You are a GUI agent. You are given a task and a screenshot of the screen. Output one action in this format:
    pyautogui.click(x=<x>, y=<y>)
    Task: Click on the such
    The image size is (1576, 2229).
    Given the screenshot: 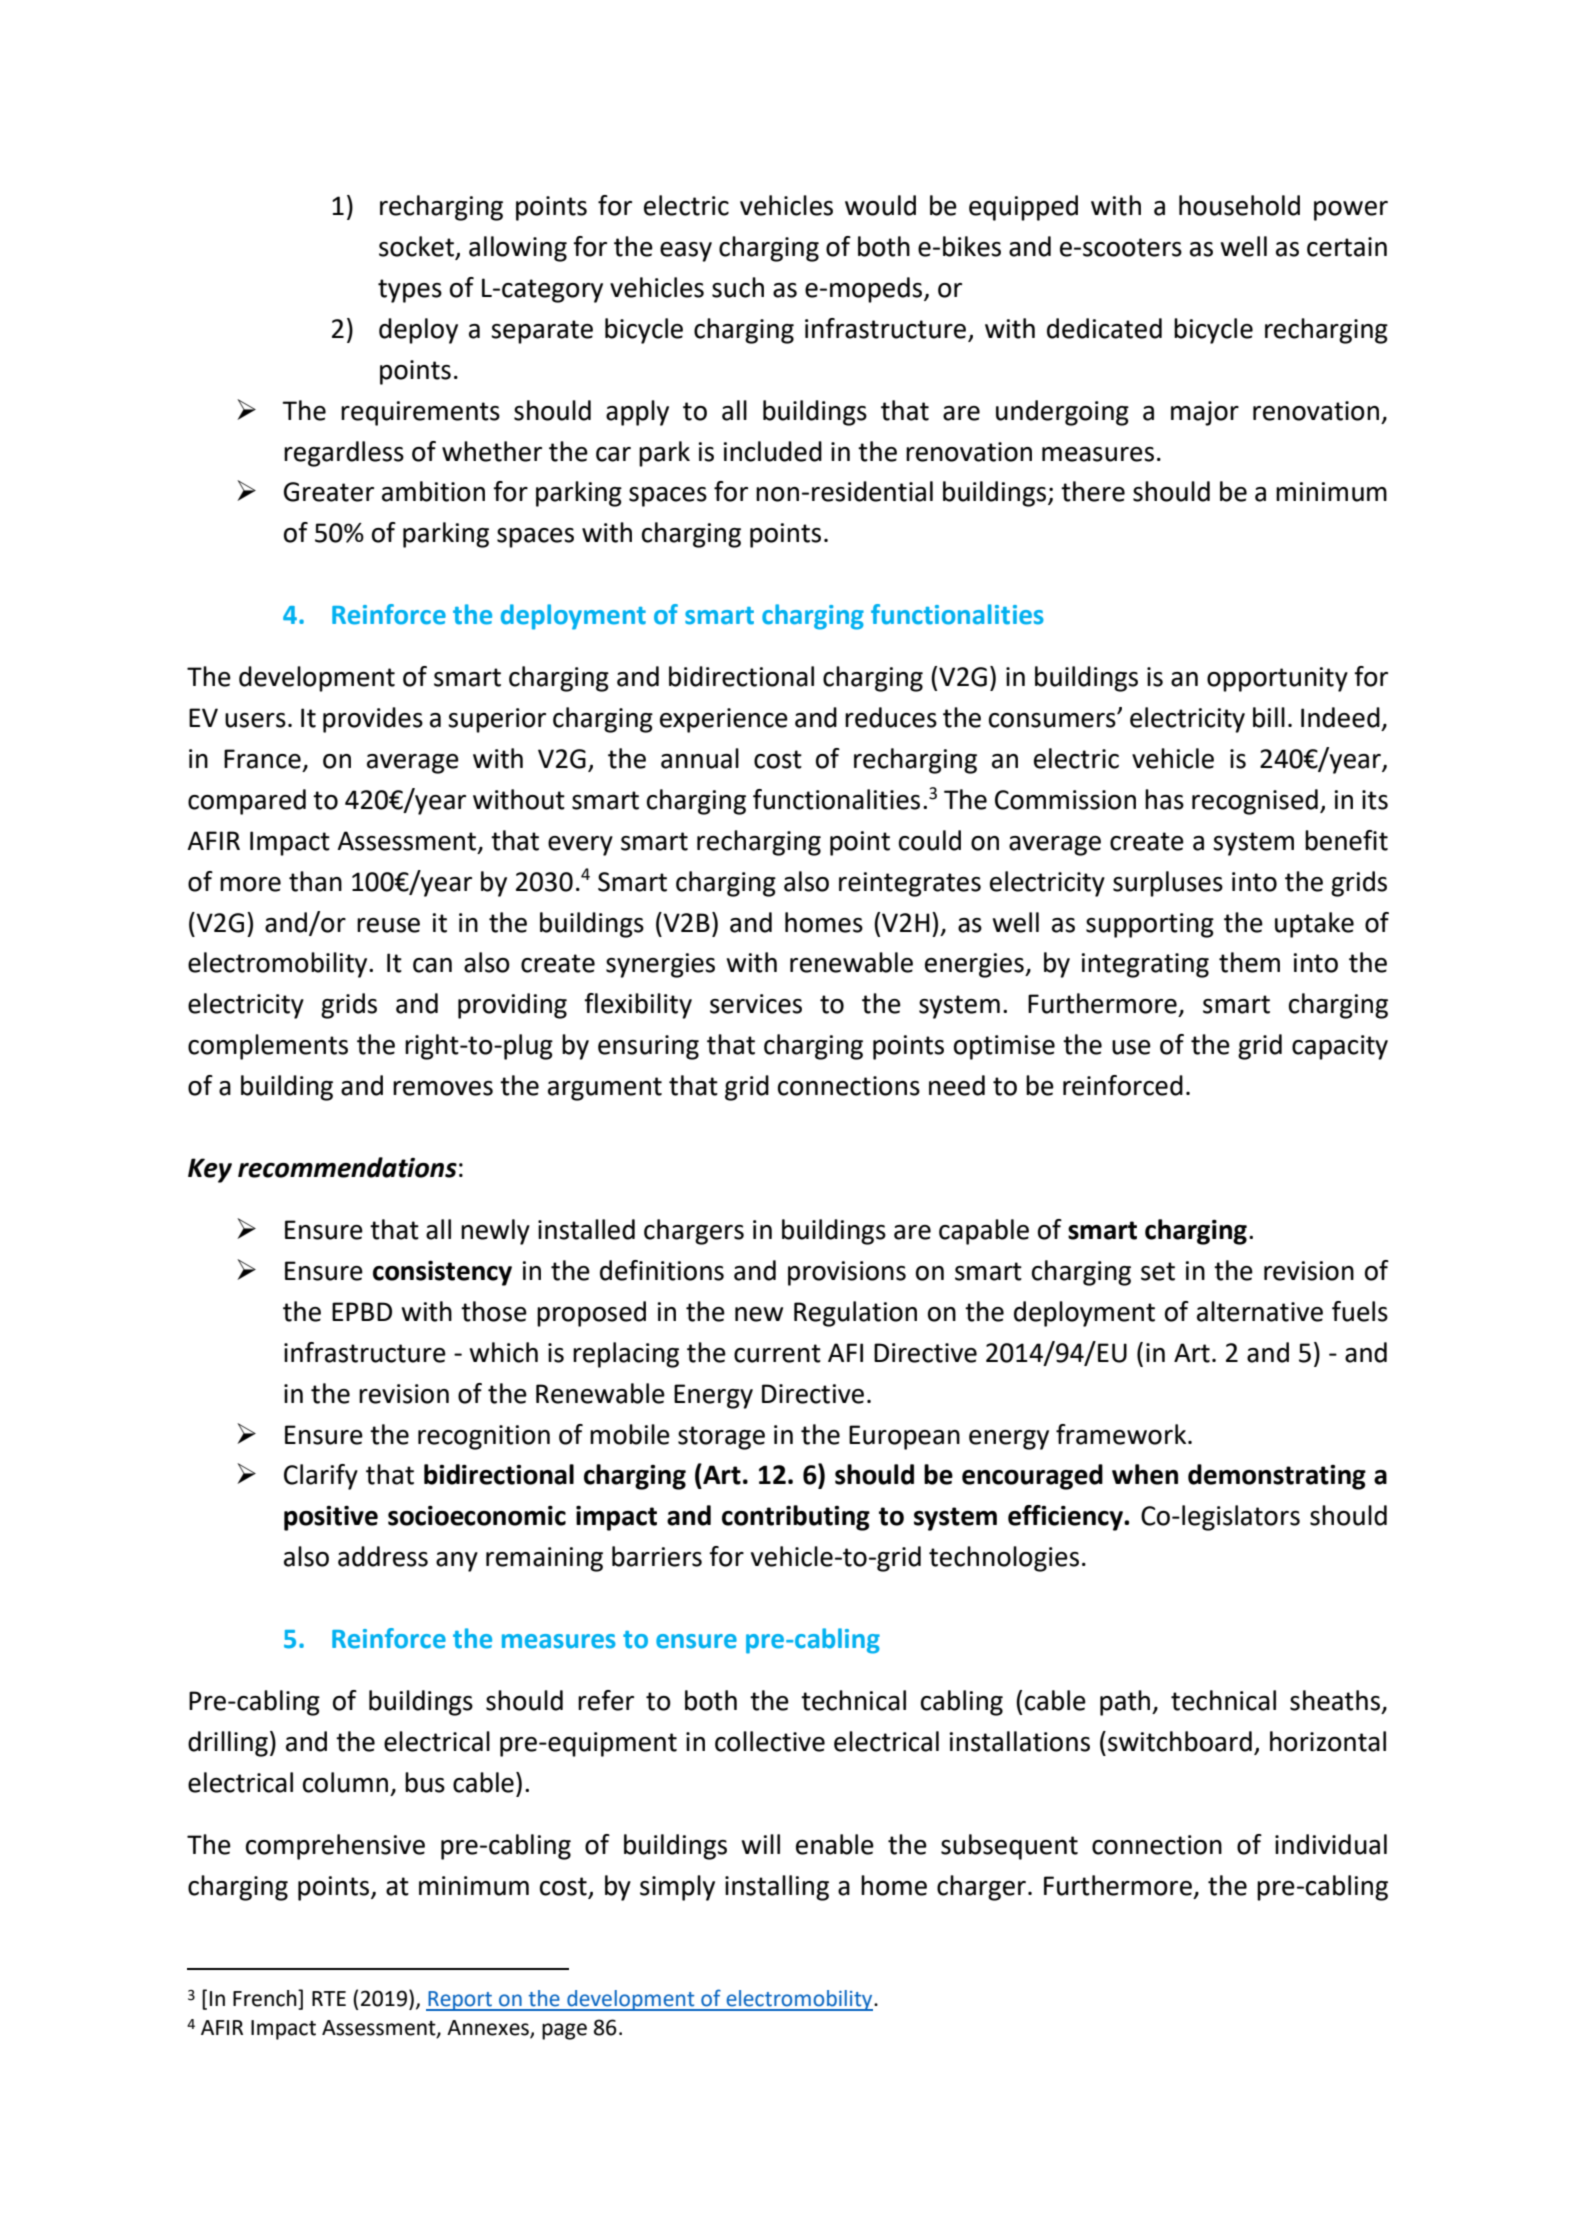 What is the action you would take?
    pyautogui.click(x=738, y=287)
